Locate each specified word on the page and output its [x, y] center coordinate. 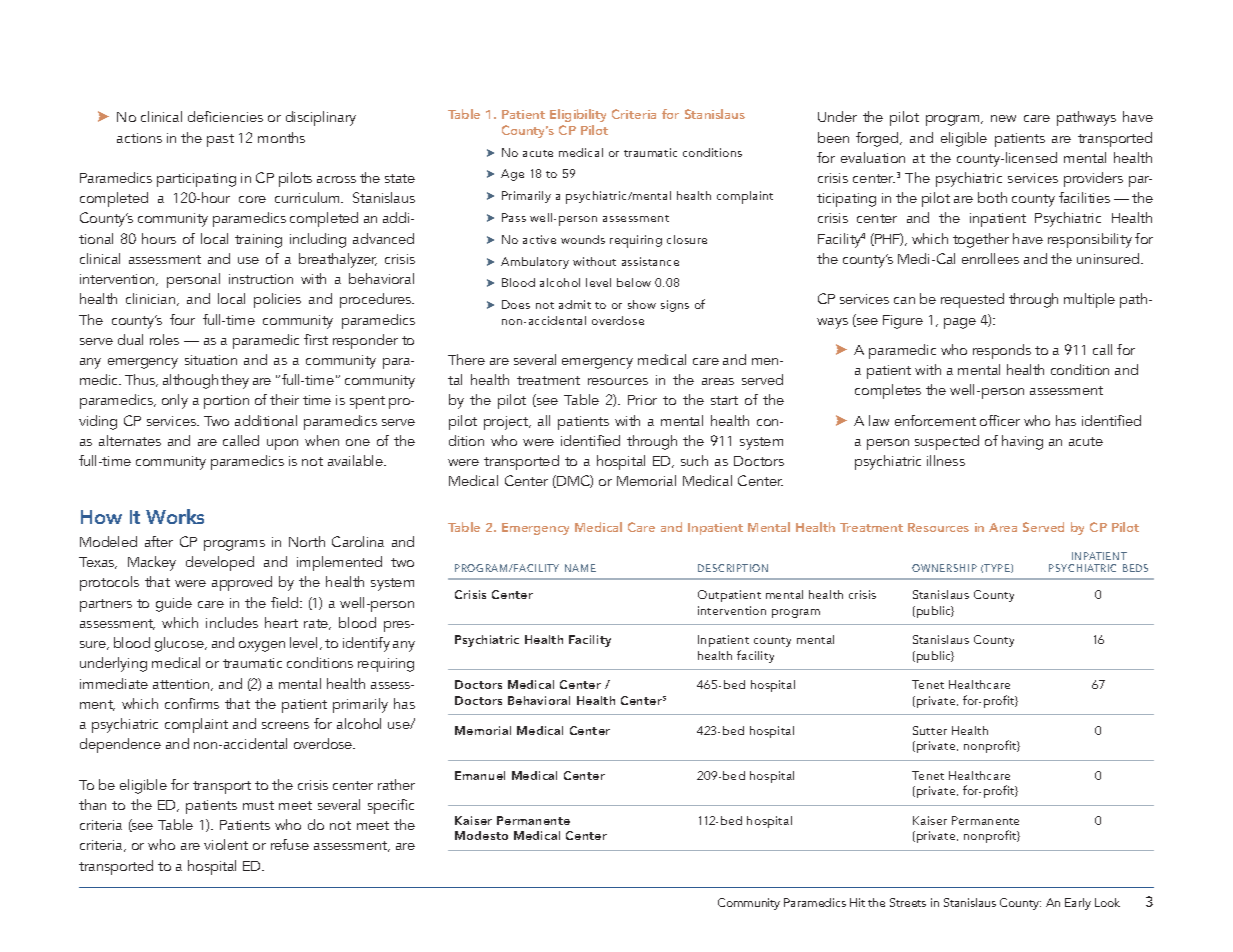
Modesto [481, 835]
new [1003, 118]
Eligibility [578, 115]
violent [226, 844]
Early [1078, 904]
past [220, 140]
